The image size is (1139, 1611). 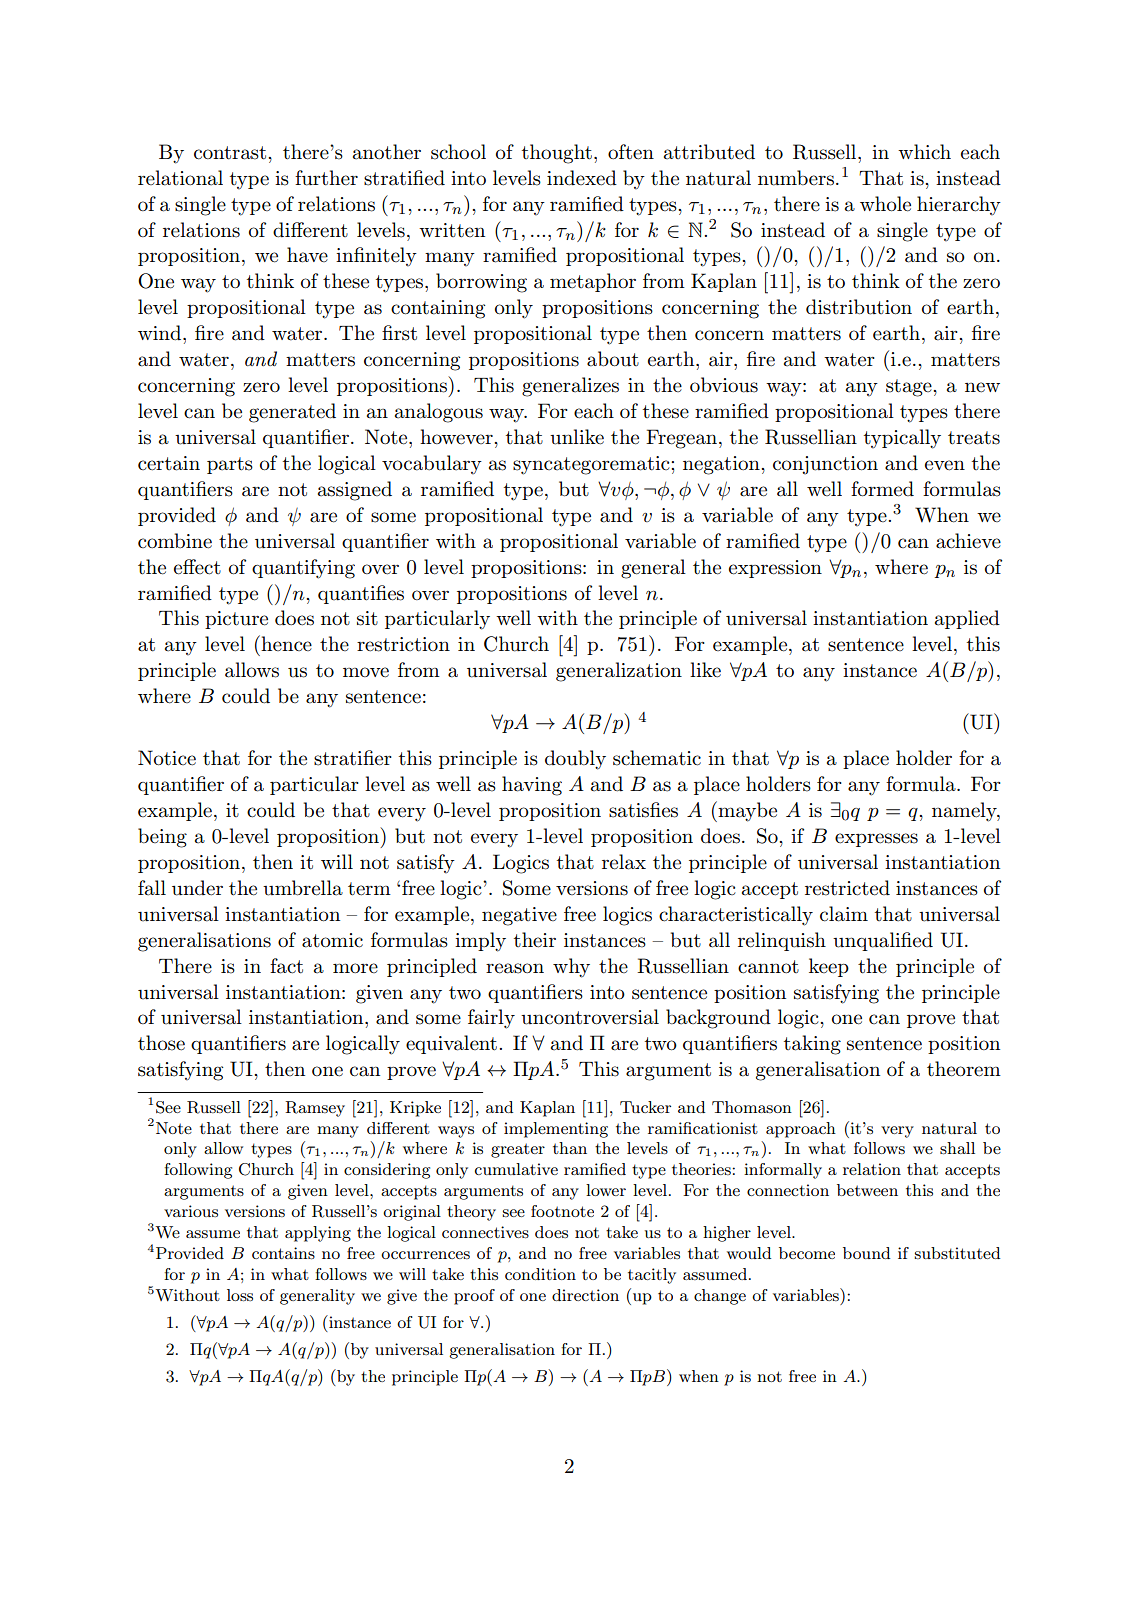 I want to click on contrast, so click(x=231, y=153).
